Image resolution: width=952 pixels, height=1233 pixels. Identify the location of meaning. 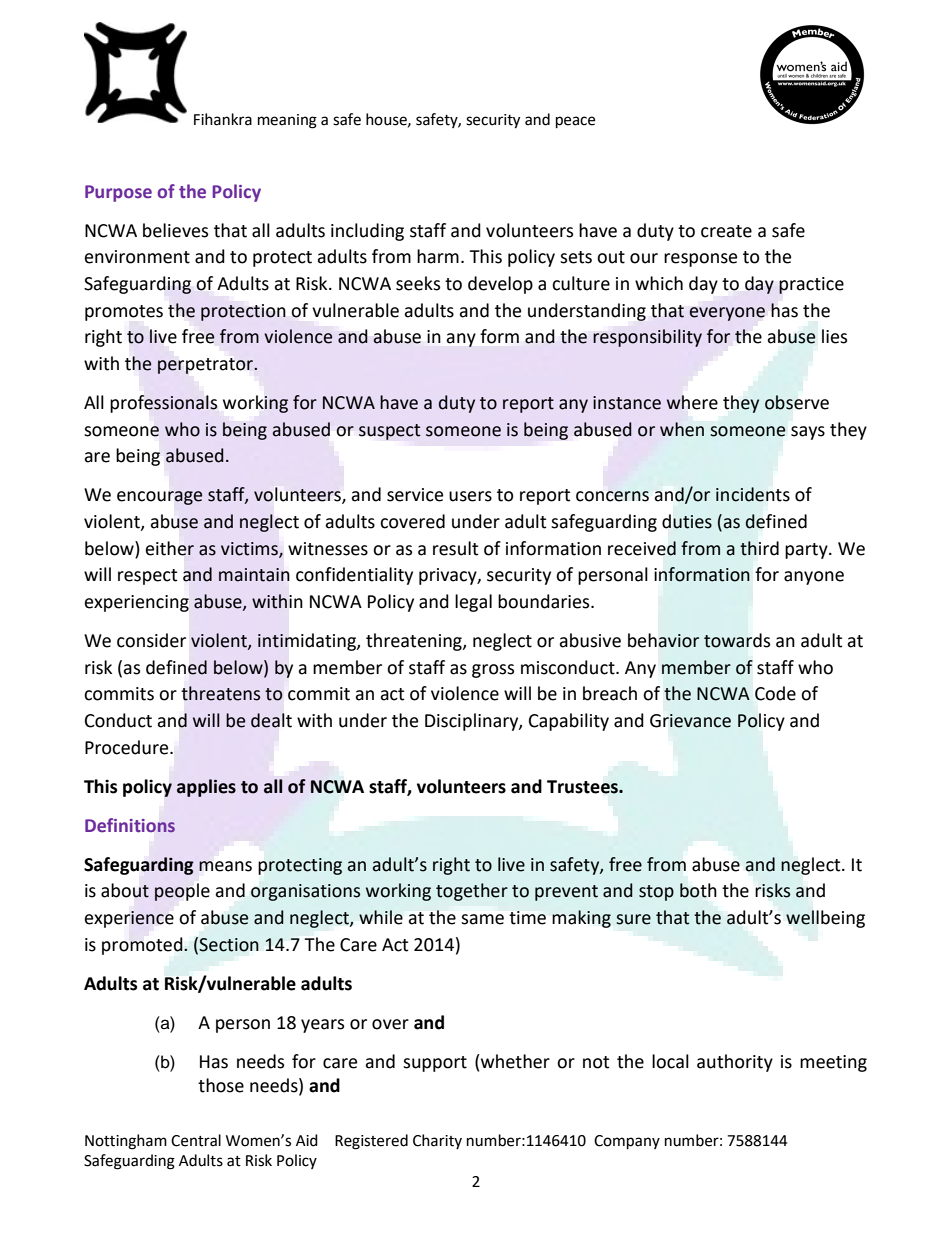
(287, 121).
